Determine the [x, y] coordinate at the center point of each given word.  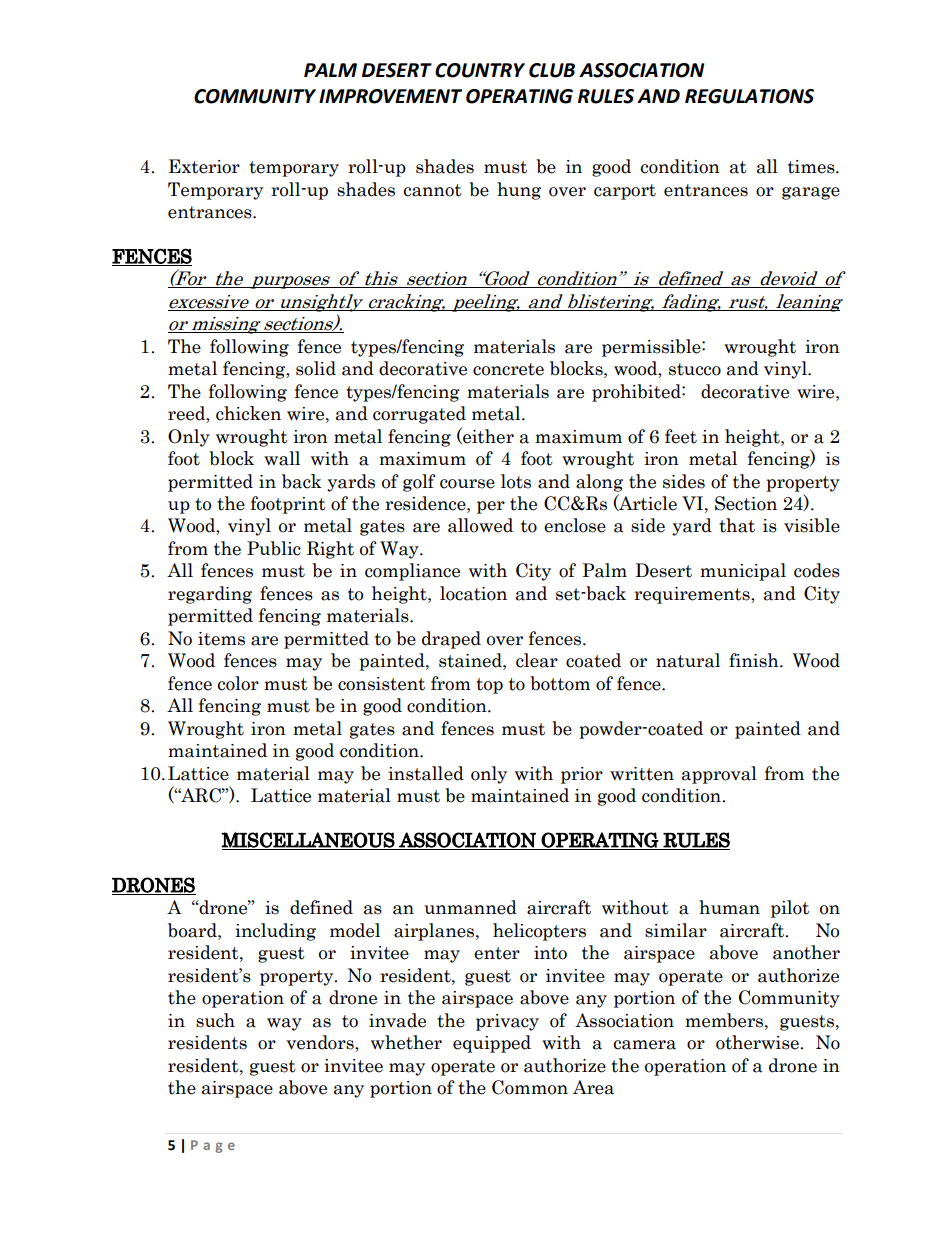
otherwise [758, 1042]
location [473, 593]
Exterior [204, 166]
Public [274, 548]
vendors [321, 1043]
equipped [492, 1044]
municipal [743, 572]
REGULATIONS [749, 96]
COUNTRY [480, 70]
